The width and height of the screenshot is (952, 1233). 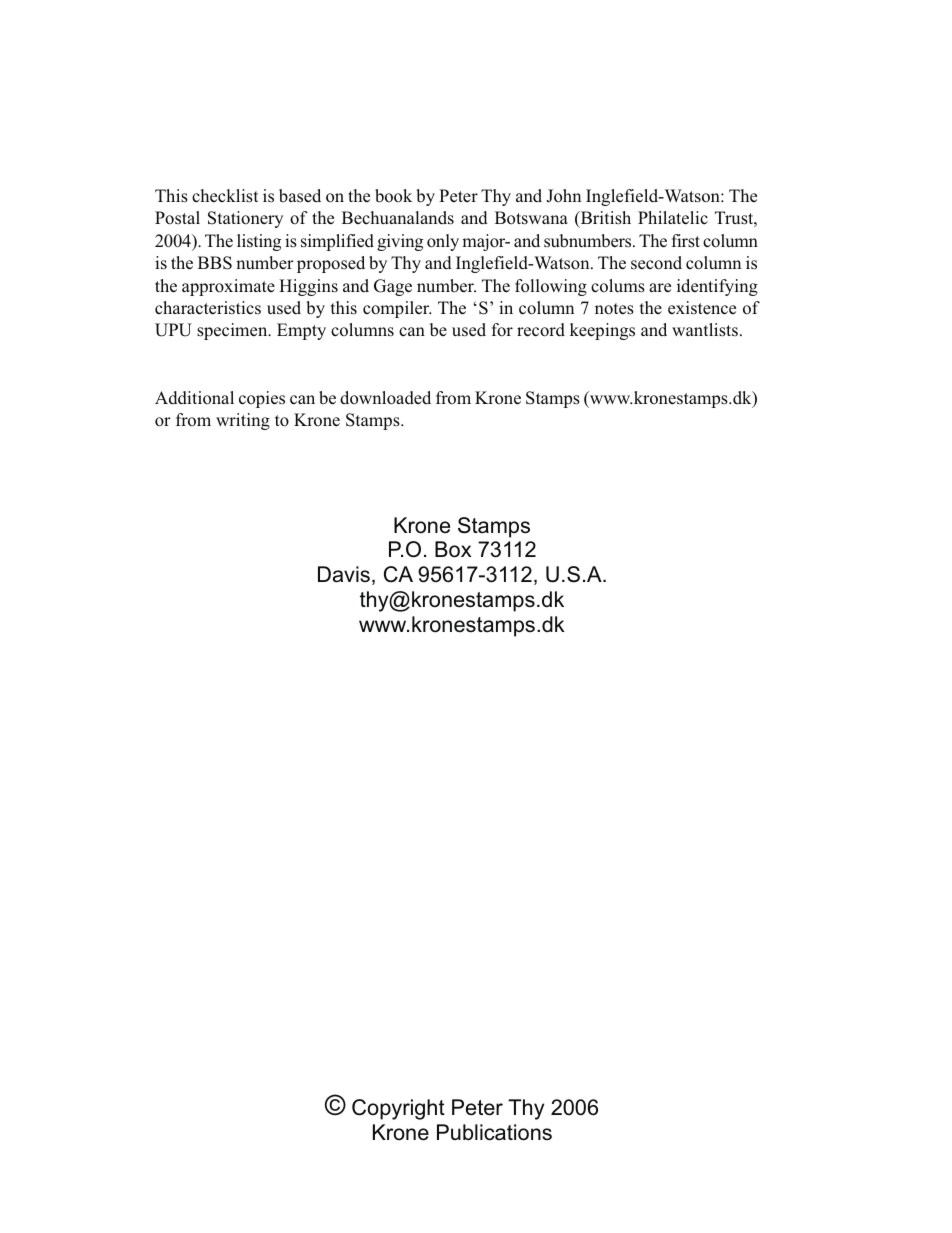 I want to click on Copyright, so click(x=398, y=1109).
